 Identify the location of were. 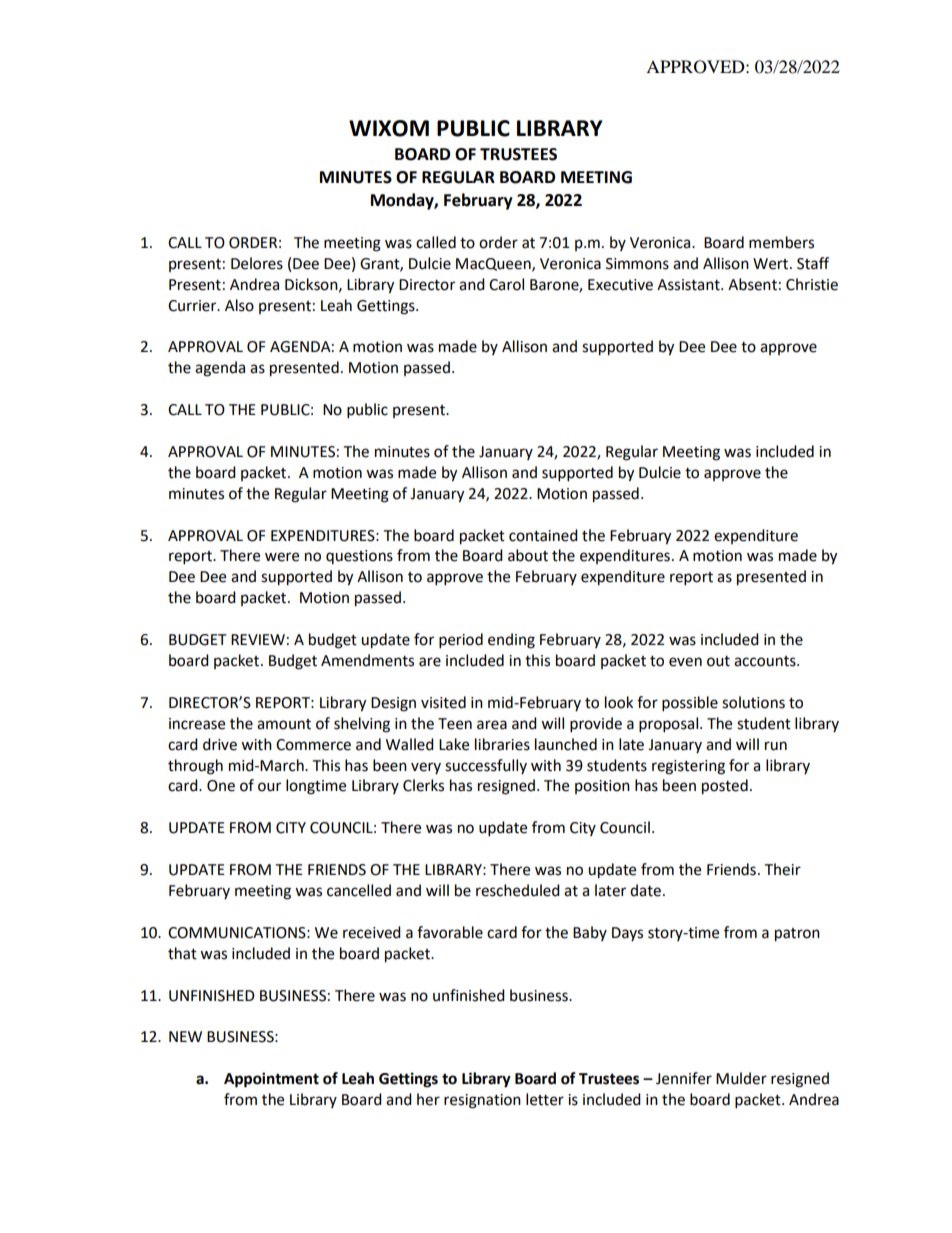
(282, 557).
